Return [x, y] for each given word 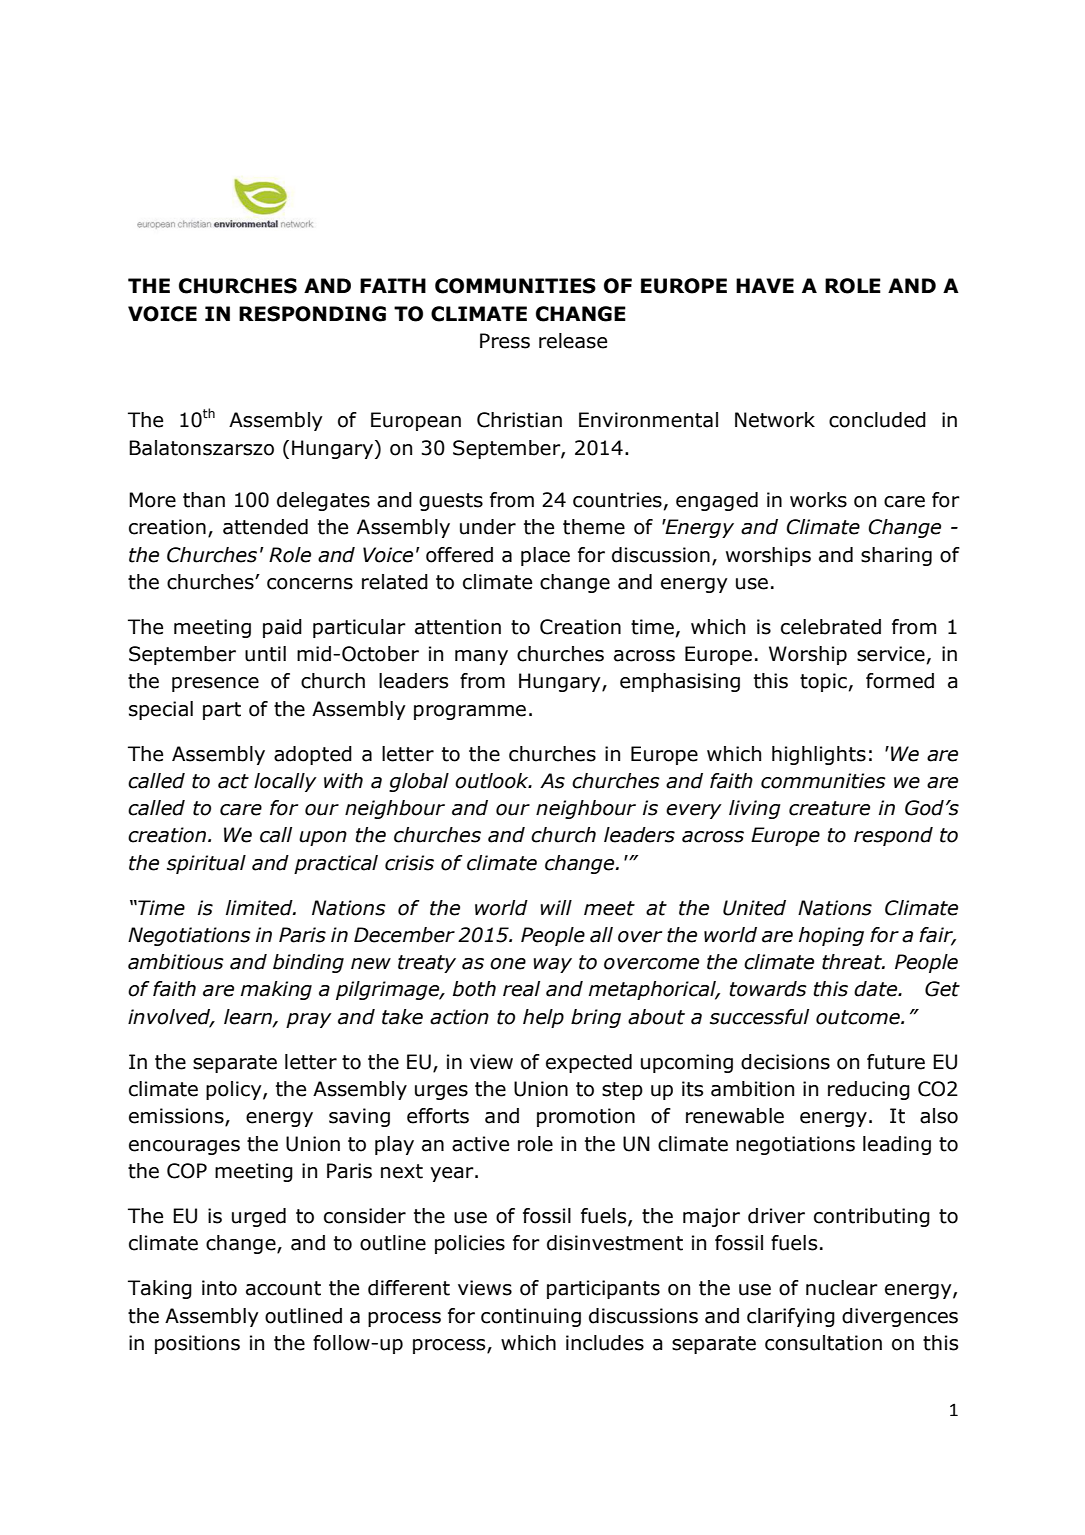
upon [323, 838]
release [573, 341]
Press [505, 341]
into [219, 1288]
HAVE [765, 285]
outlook [493, 781]
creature [829, 808]
